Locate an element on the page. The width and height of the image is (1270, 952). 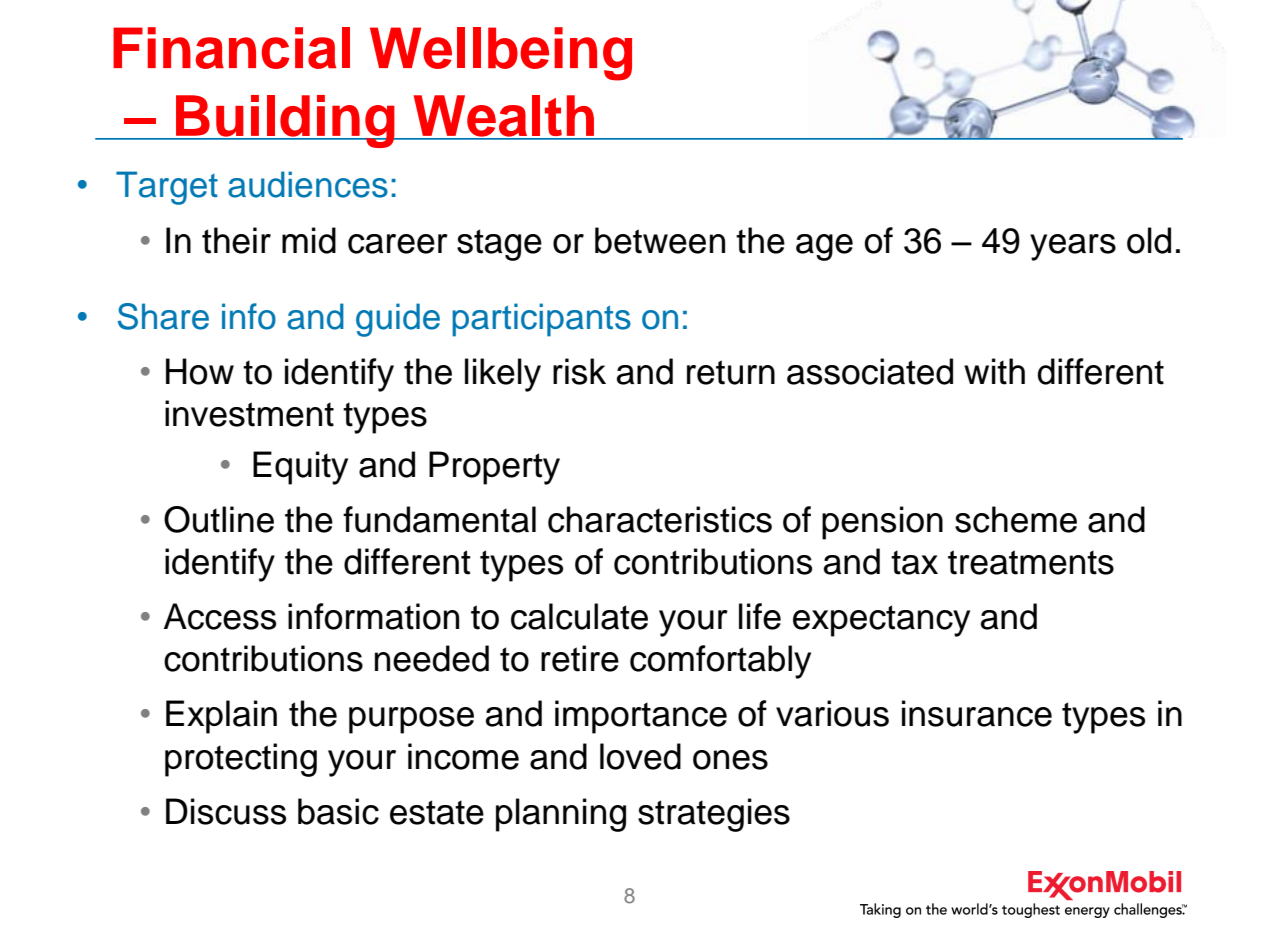
old is located at coordinates (1149, 240).
